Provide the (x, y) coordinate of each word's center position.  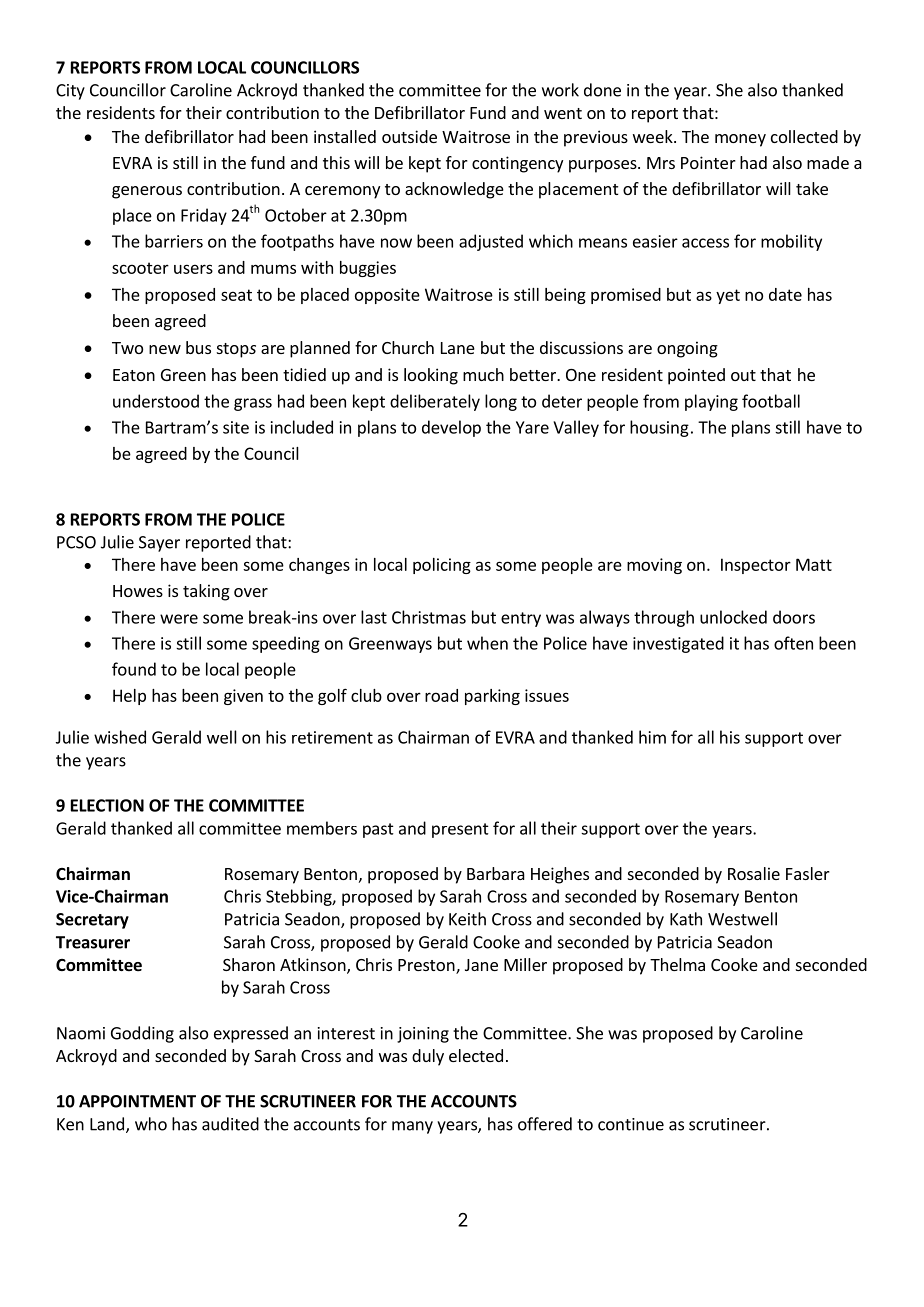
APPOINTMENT (137, 1101)
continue (631, 1124)
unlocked (733, 617)
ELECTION (107, 805)
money (740, 140)
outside (409, 136)
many (412, 1127)
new (165, 349)
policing (442, 566)
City (70, 92)
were (179, 619)
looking (431, 376)
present (460, 830)
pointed (696, 376)
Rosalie (754, 873)
